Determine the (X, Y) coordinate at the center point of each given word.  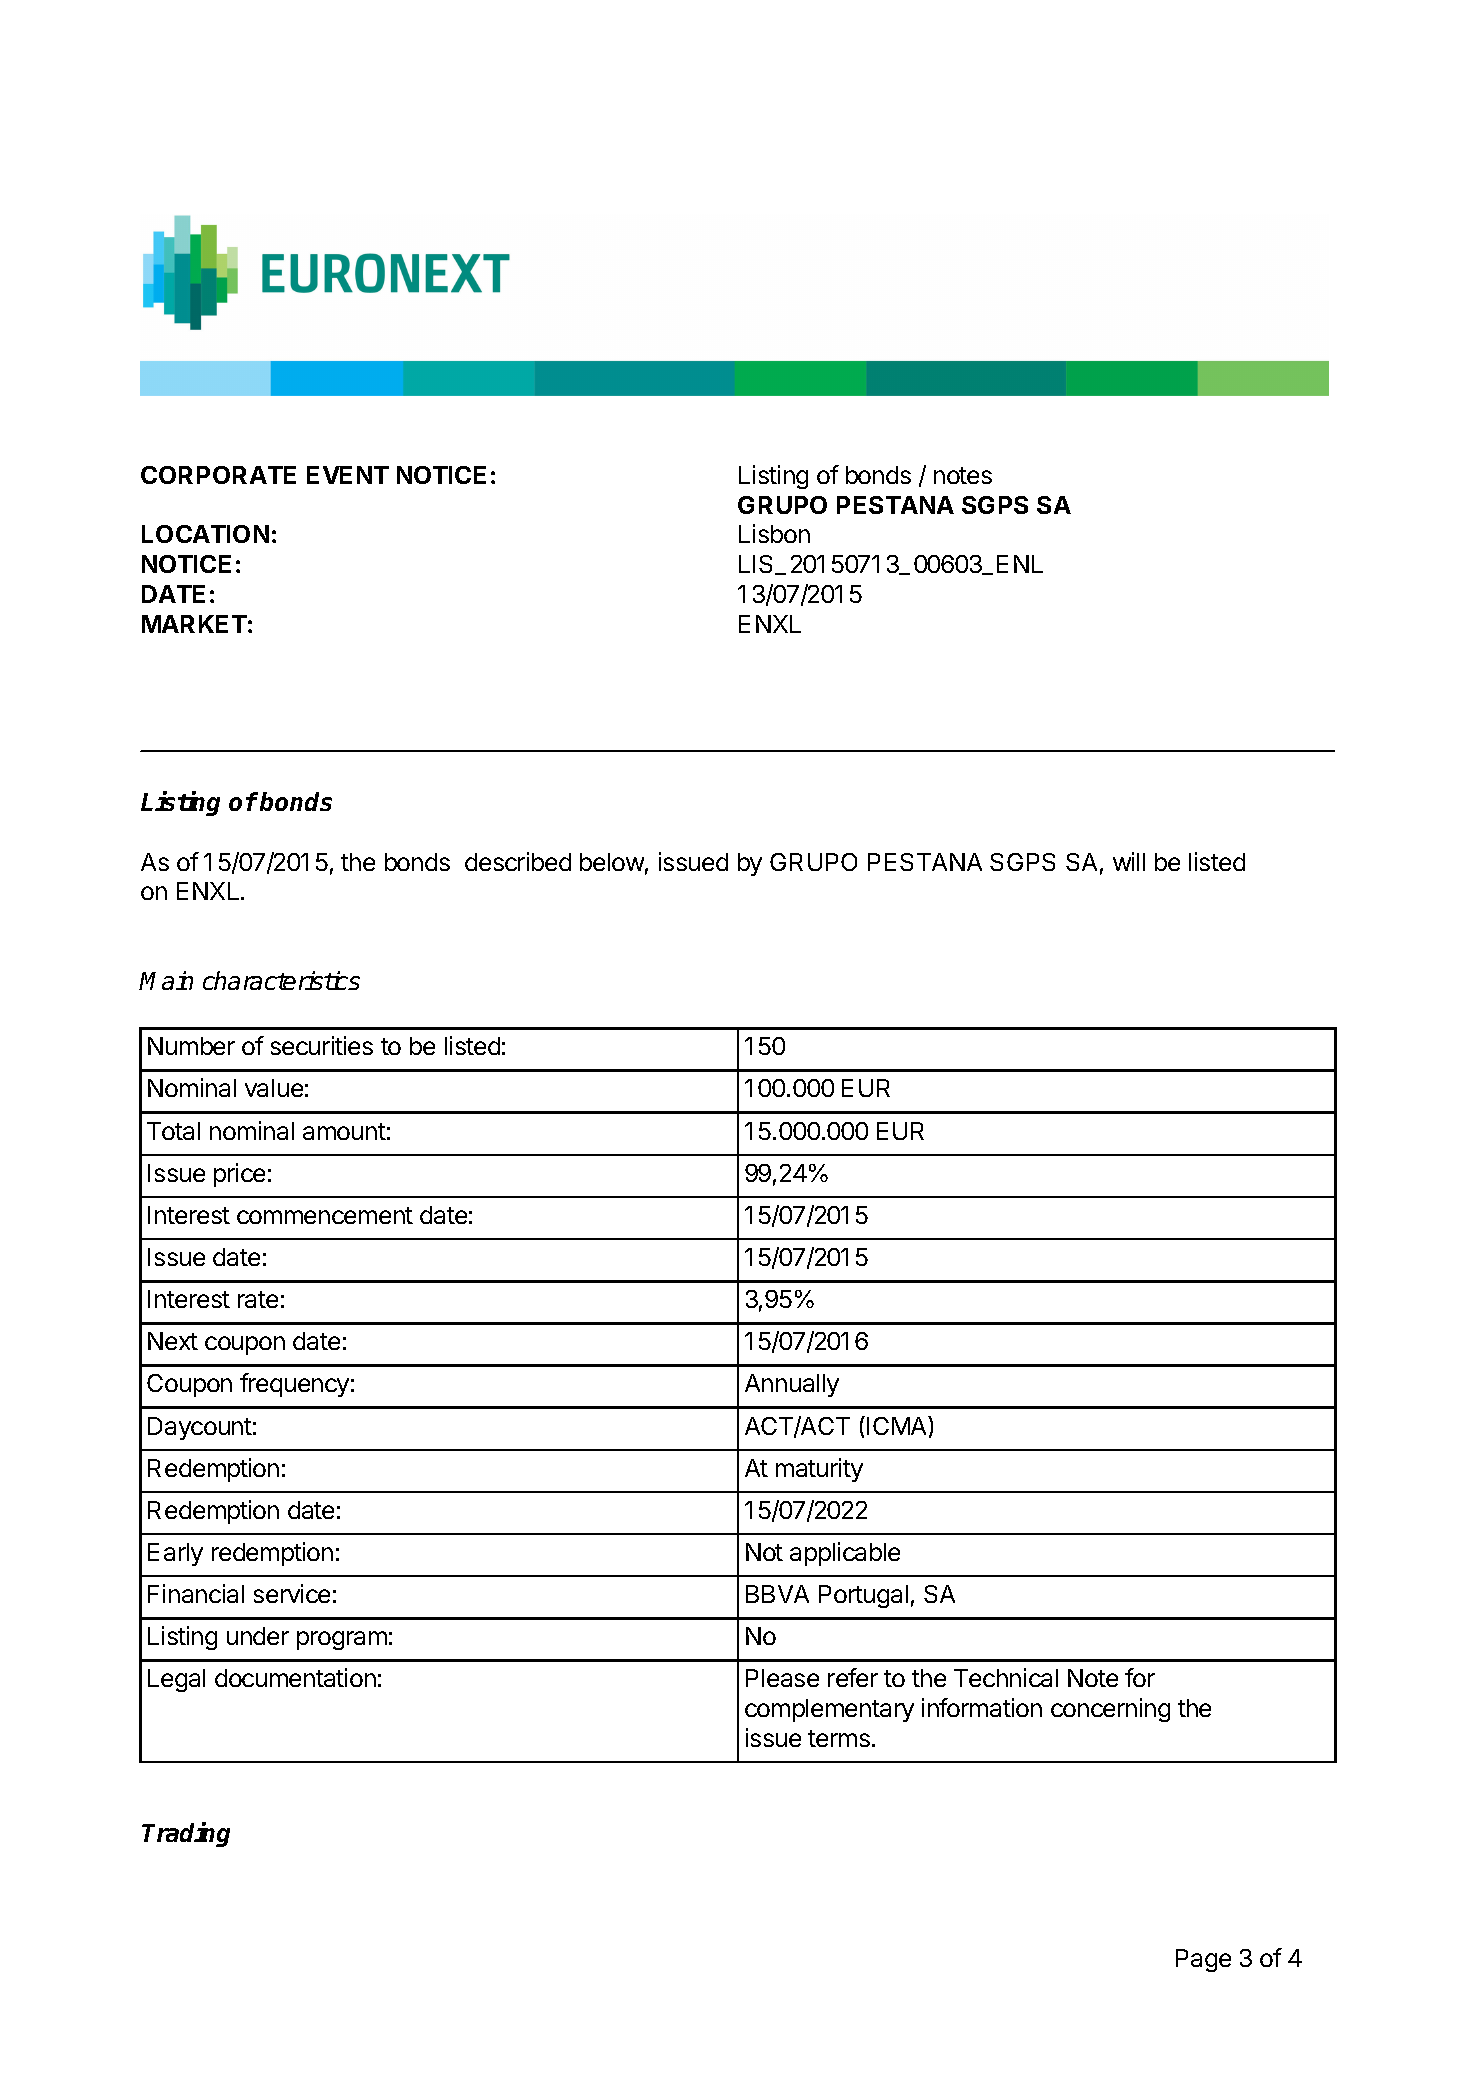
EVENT (348, 475)
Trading (186, 1834)
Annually (792, 1385)
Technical (1006, 1677)
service (292, 1593)
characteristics (281, 980)
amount (344, 1131)
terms (840, 1738)
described (518, 861)
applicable (845, 1554)
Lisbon (774, 533)
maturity (819, 1470)
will (1129, 861)
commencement (325, 1215)
